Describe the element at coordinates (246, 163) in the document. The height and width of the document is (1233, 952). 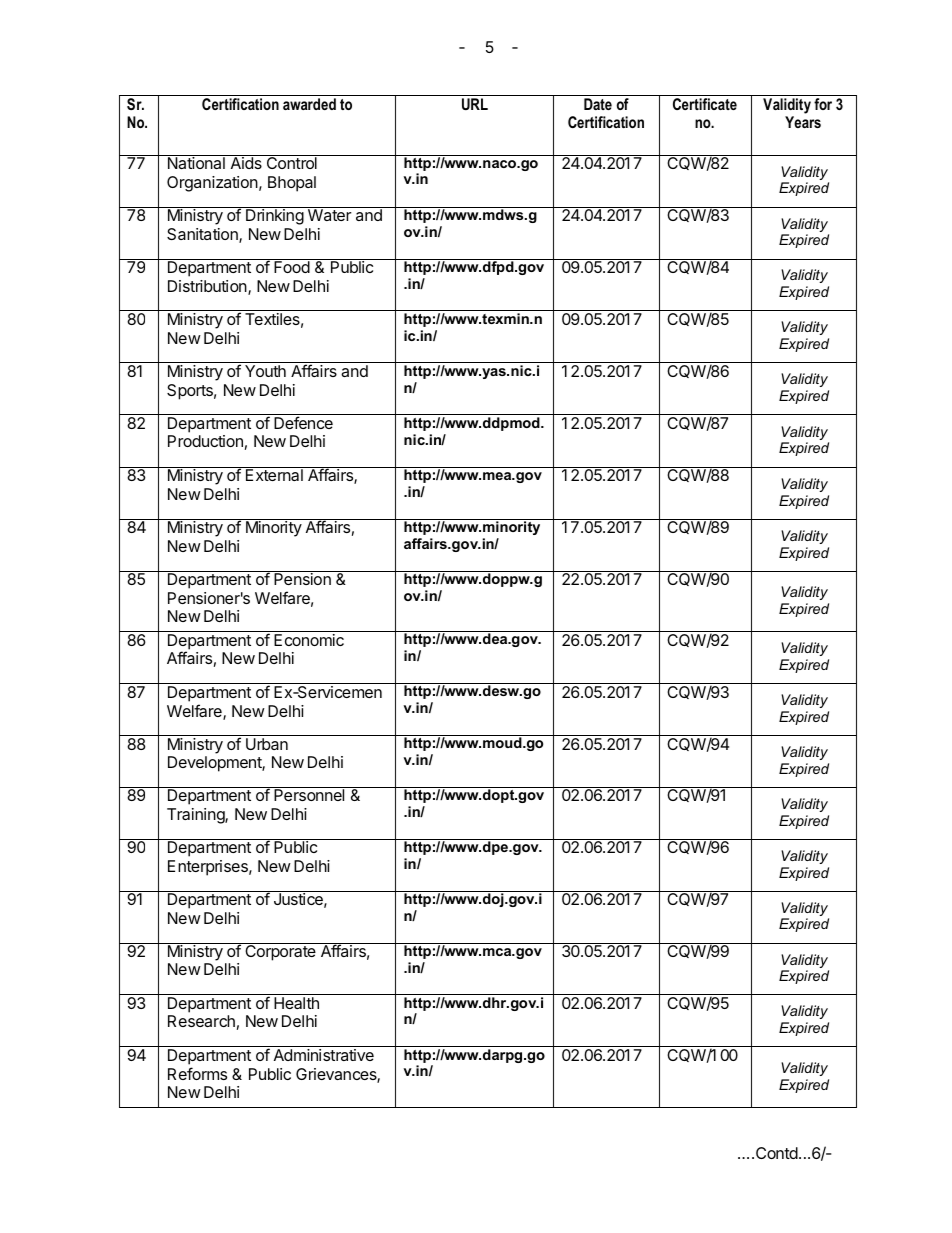
I see `Aids` at that location.
